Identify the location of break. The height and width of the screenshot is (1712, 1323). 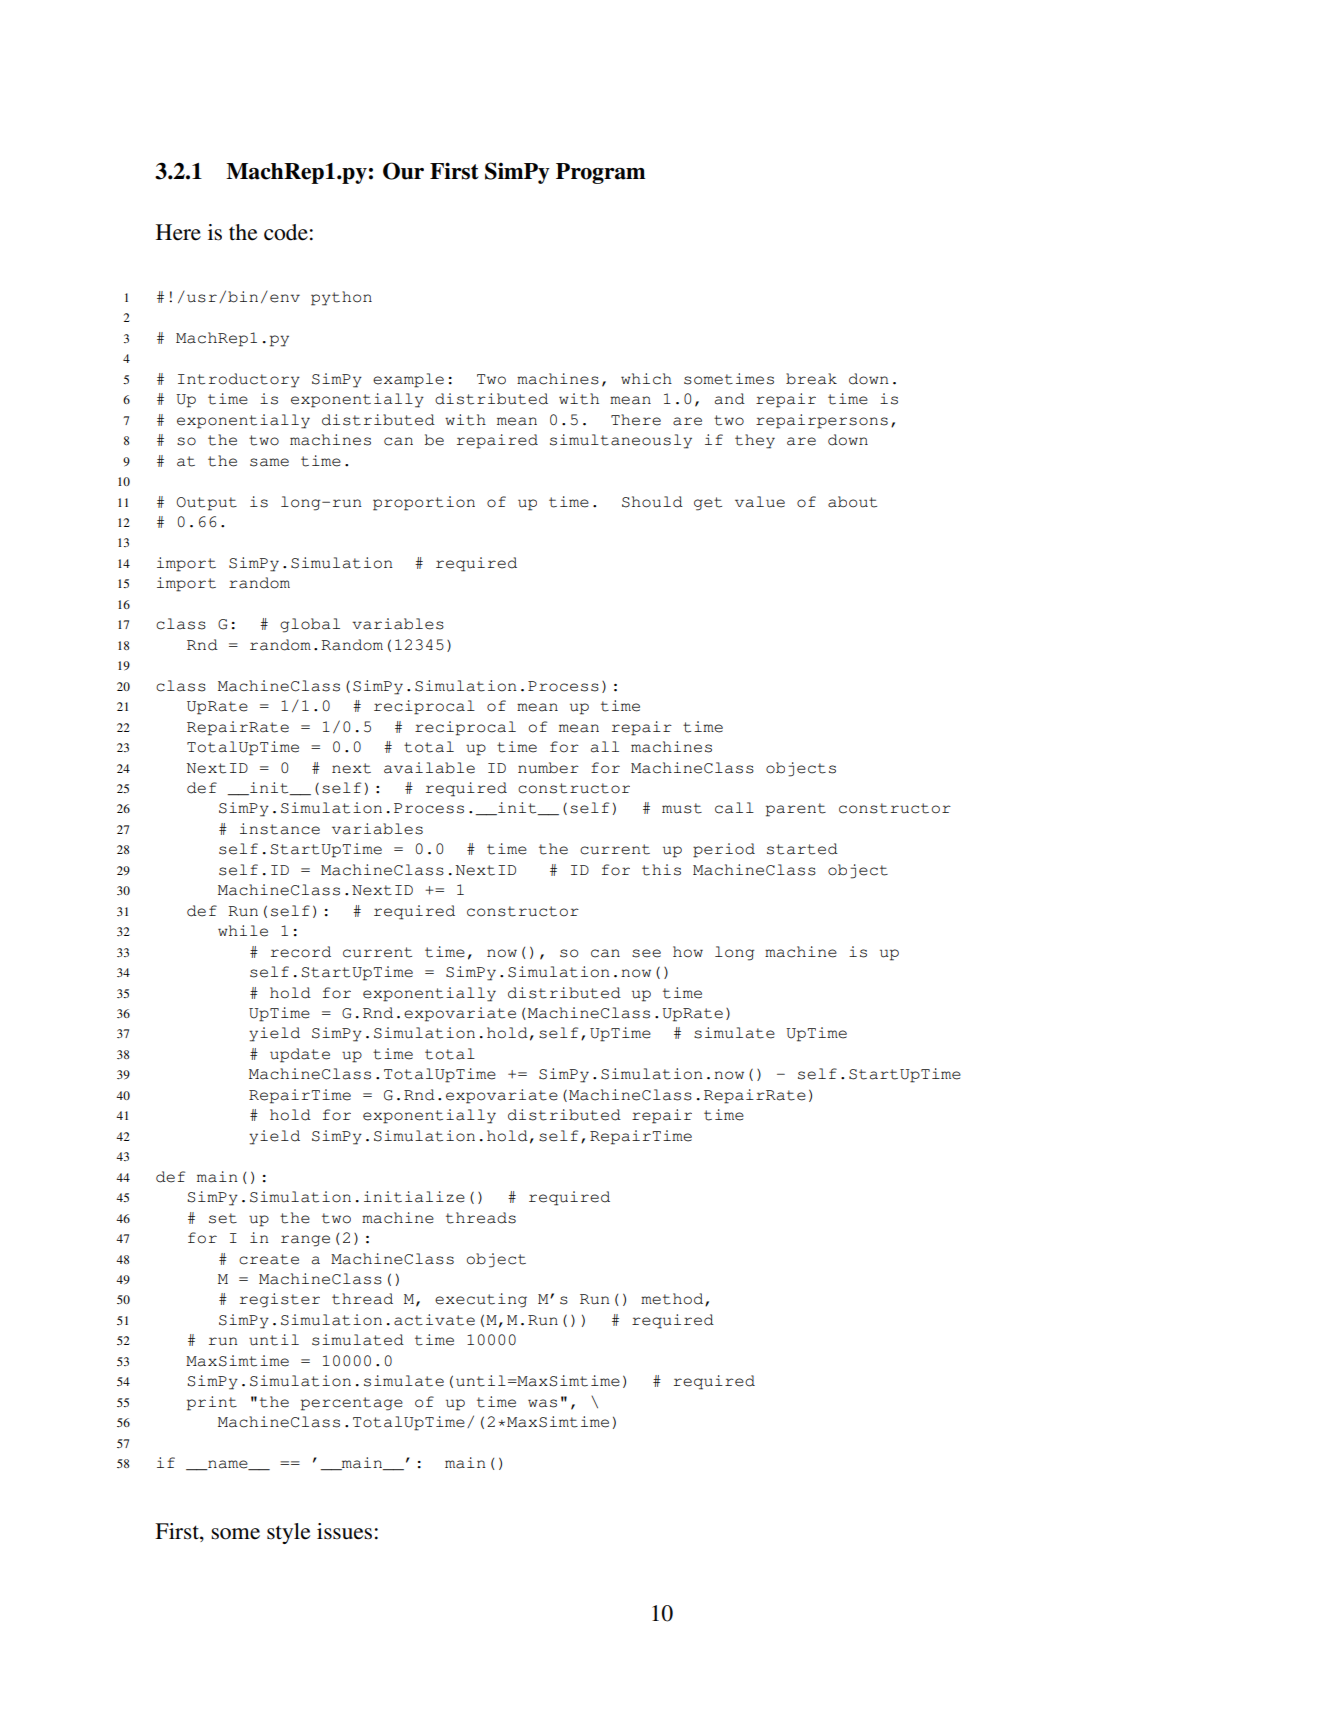
(811, 379).
